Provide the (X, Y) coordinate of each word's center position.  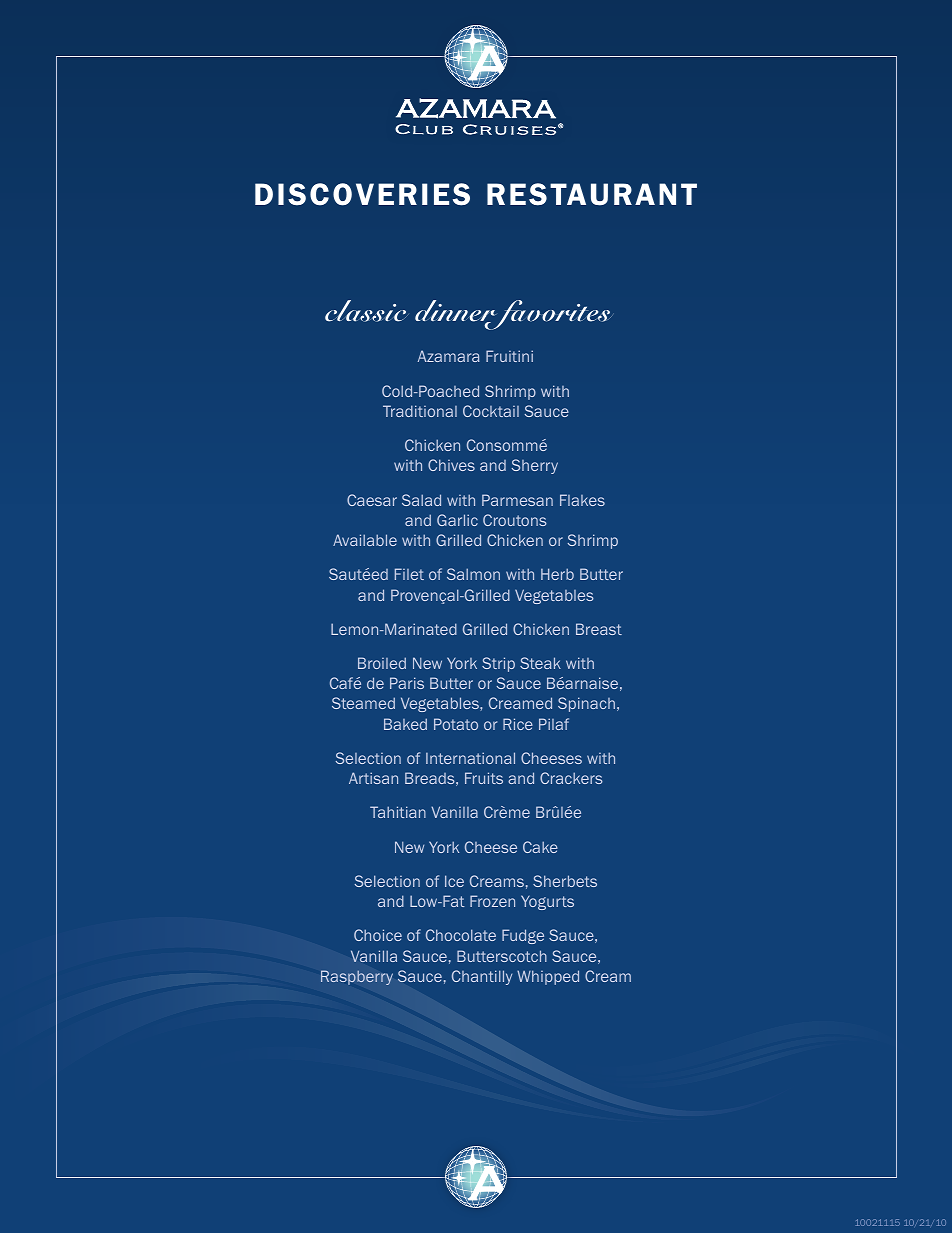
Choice (378, 935)
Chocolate (461, 935)
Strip (498, 664)
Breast (599, 629)
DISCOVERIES (362, 194)
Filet (409, 574)
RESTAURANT (592, 194)
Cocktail (491, 411)
